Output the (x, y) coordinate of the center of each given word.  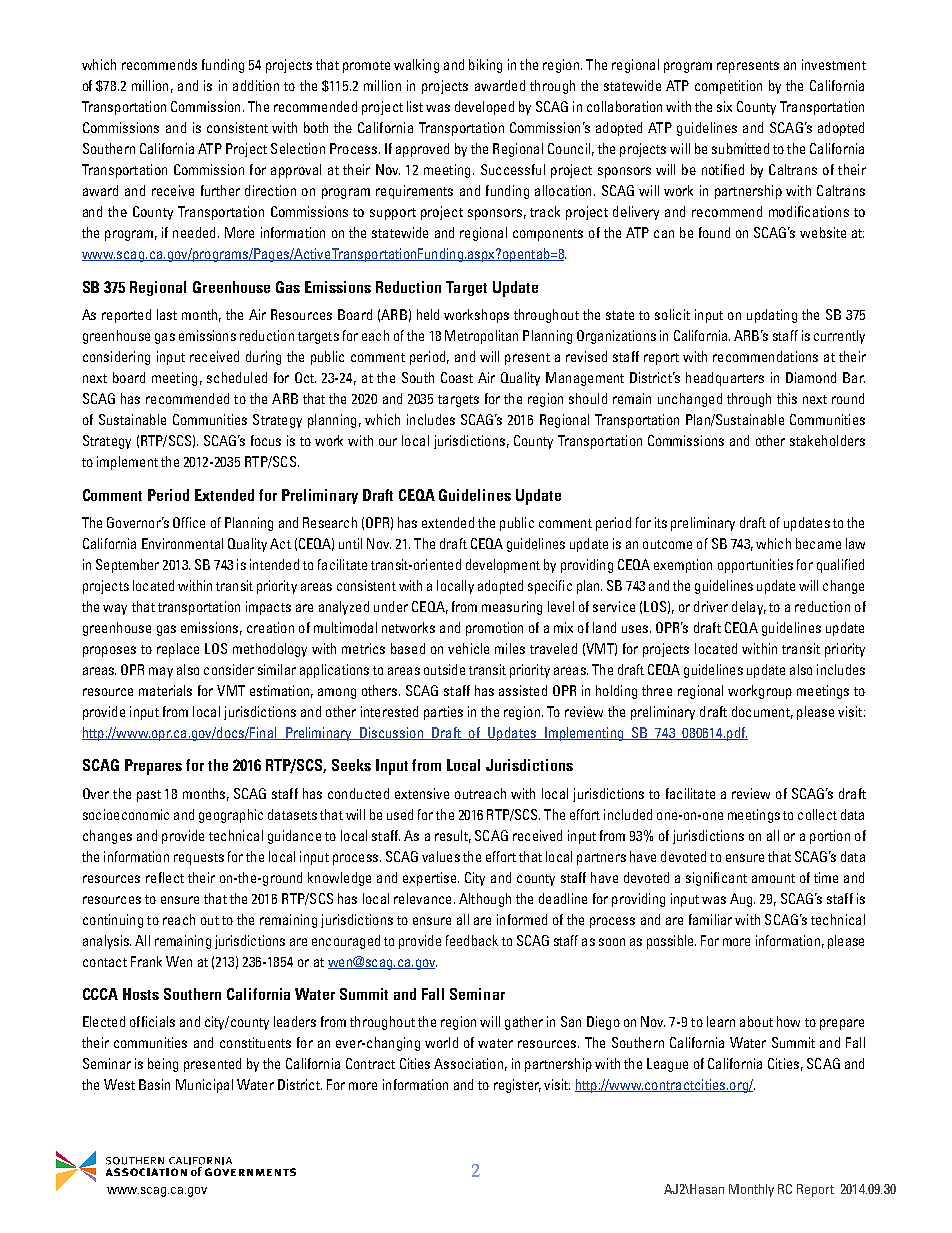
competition (728, 87)
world (441, 1042)
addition (256, 85)
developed (484, 108)
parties (443, 713)
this (787, 398)
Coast (457, 377)
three (657, 690)
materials (165, 690)
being (163, 1065)
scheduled (237, 377)
